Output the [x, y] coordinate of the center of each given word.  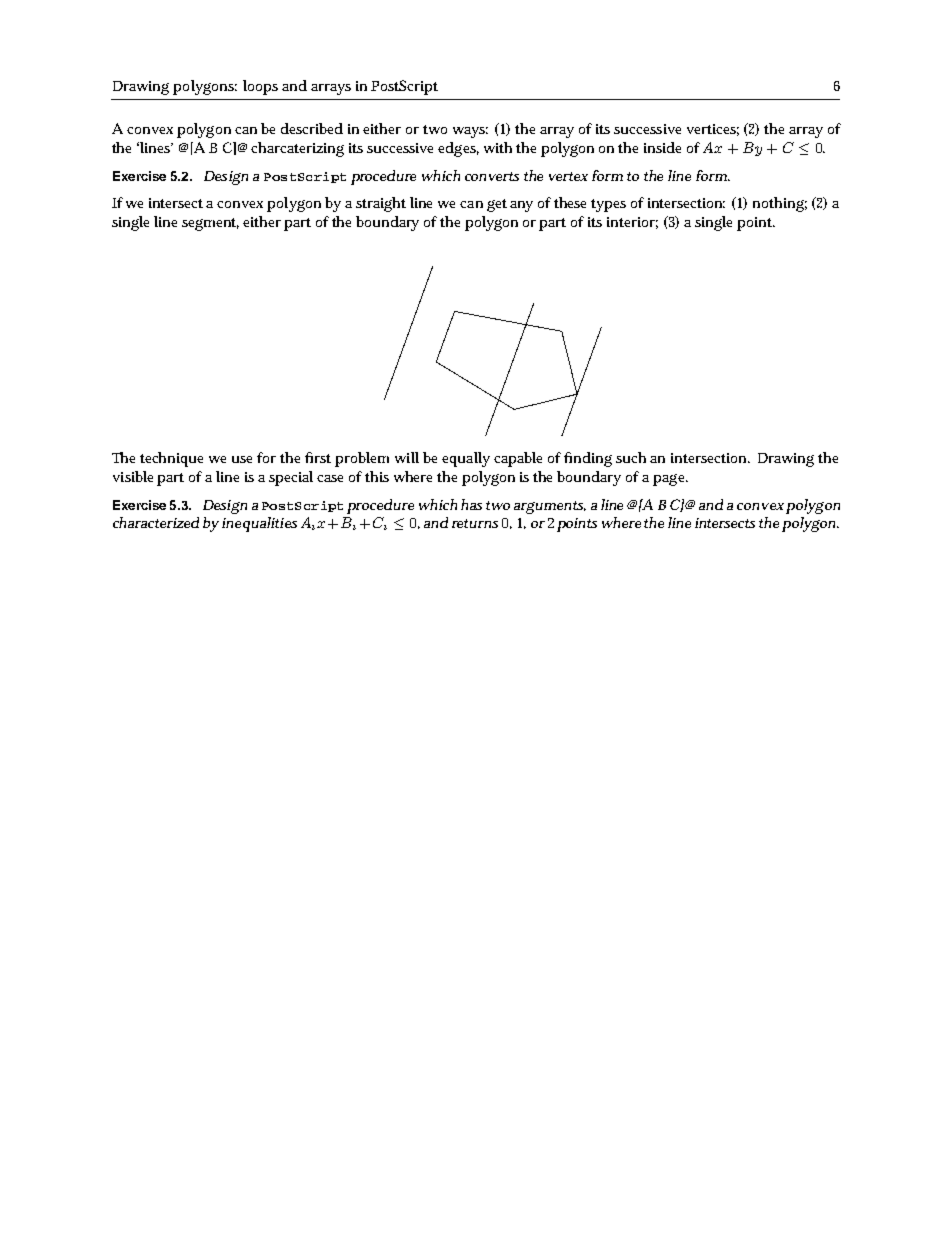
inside [662, 147]
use [242, 459]
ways [470, 132]
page [670, 480]
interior [632, 223]
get [497, 205]
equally [466, 459]
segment [210, 224]
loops [260, 87]
